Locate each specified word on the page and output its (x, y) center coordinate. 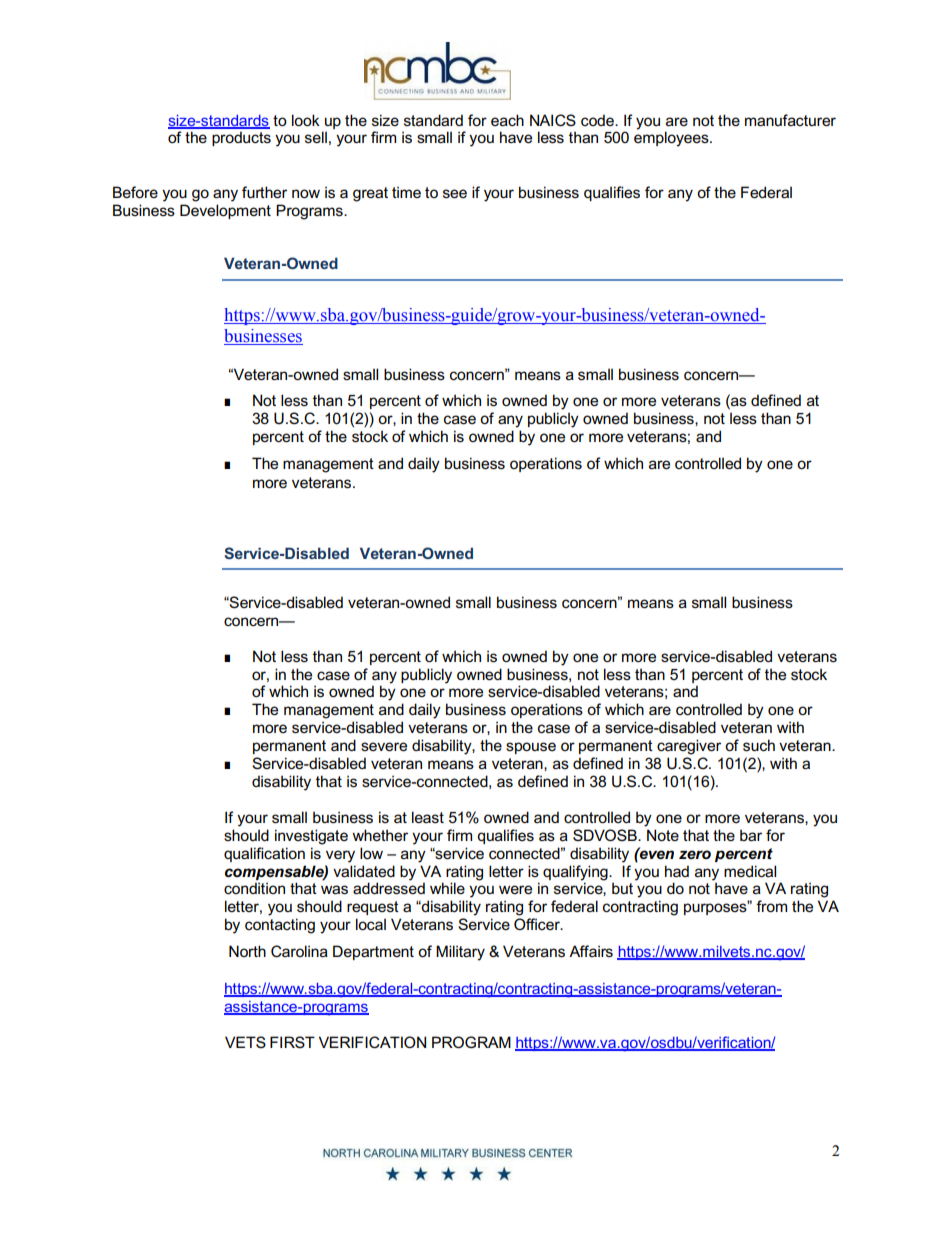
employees (672, 139)
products (241, 138)
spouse (531, 748)
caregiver (689, 747)
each (507, 120)
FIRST (292, 1042)
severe (384, 746)
